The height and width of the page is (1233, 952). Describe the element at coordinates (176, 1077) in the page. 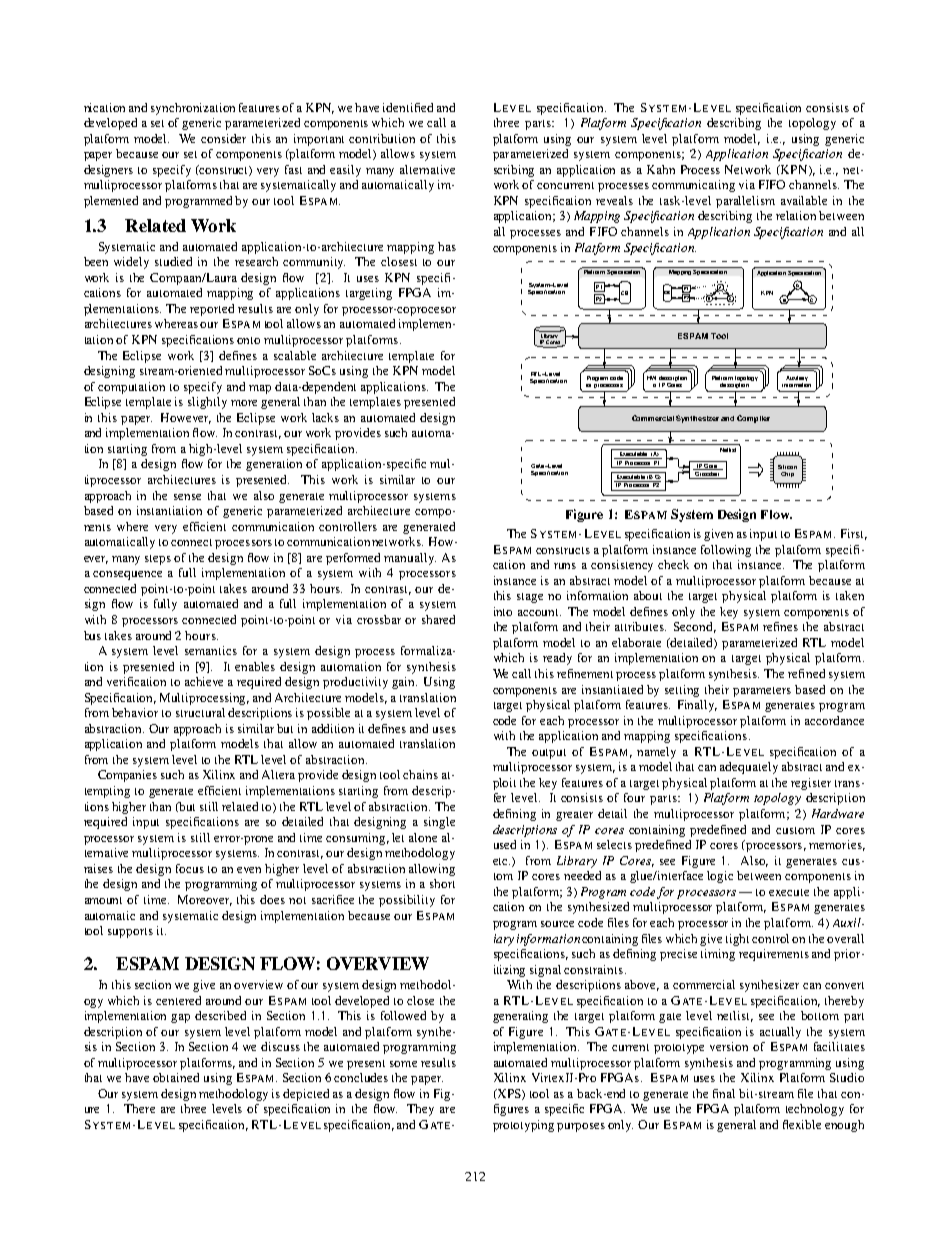

I see `obtained` at that location.
